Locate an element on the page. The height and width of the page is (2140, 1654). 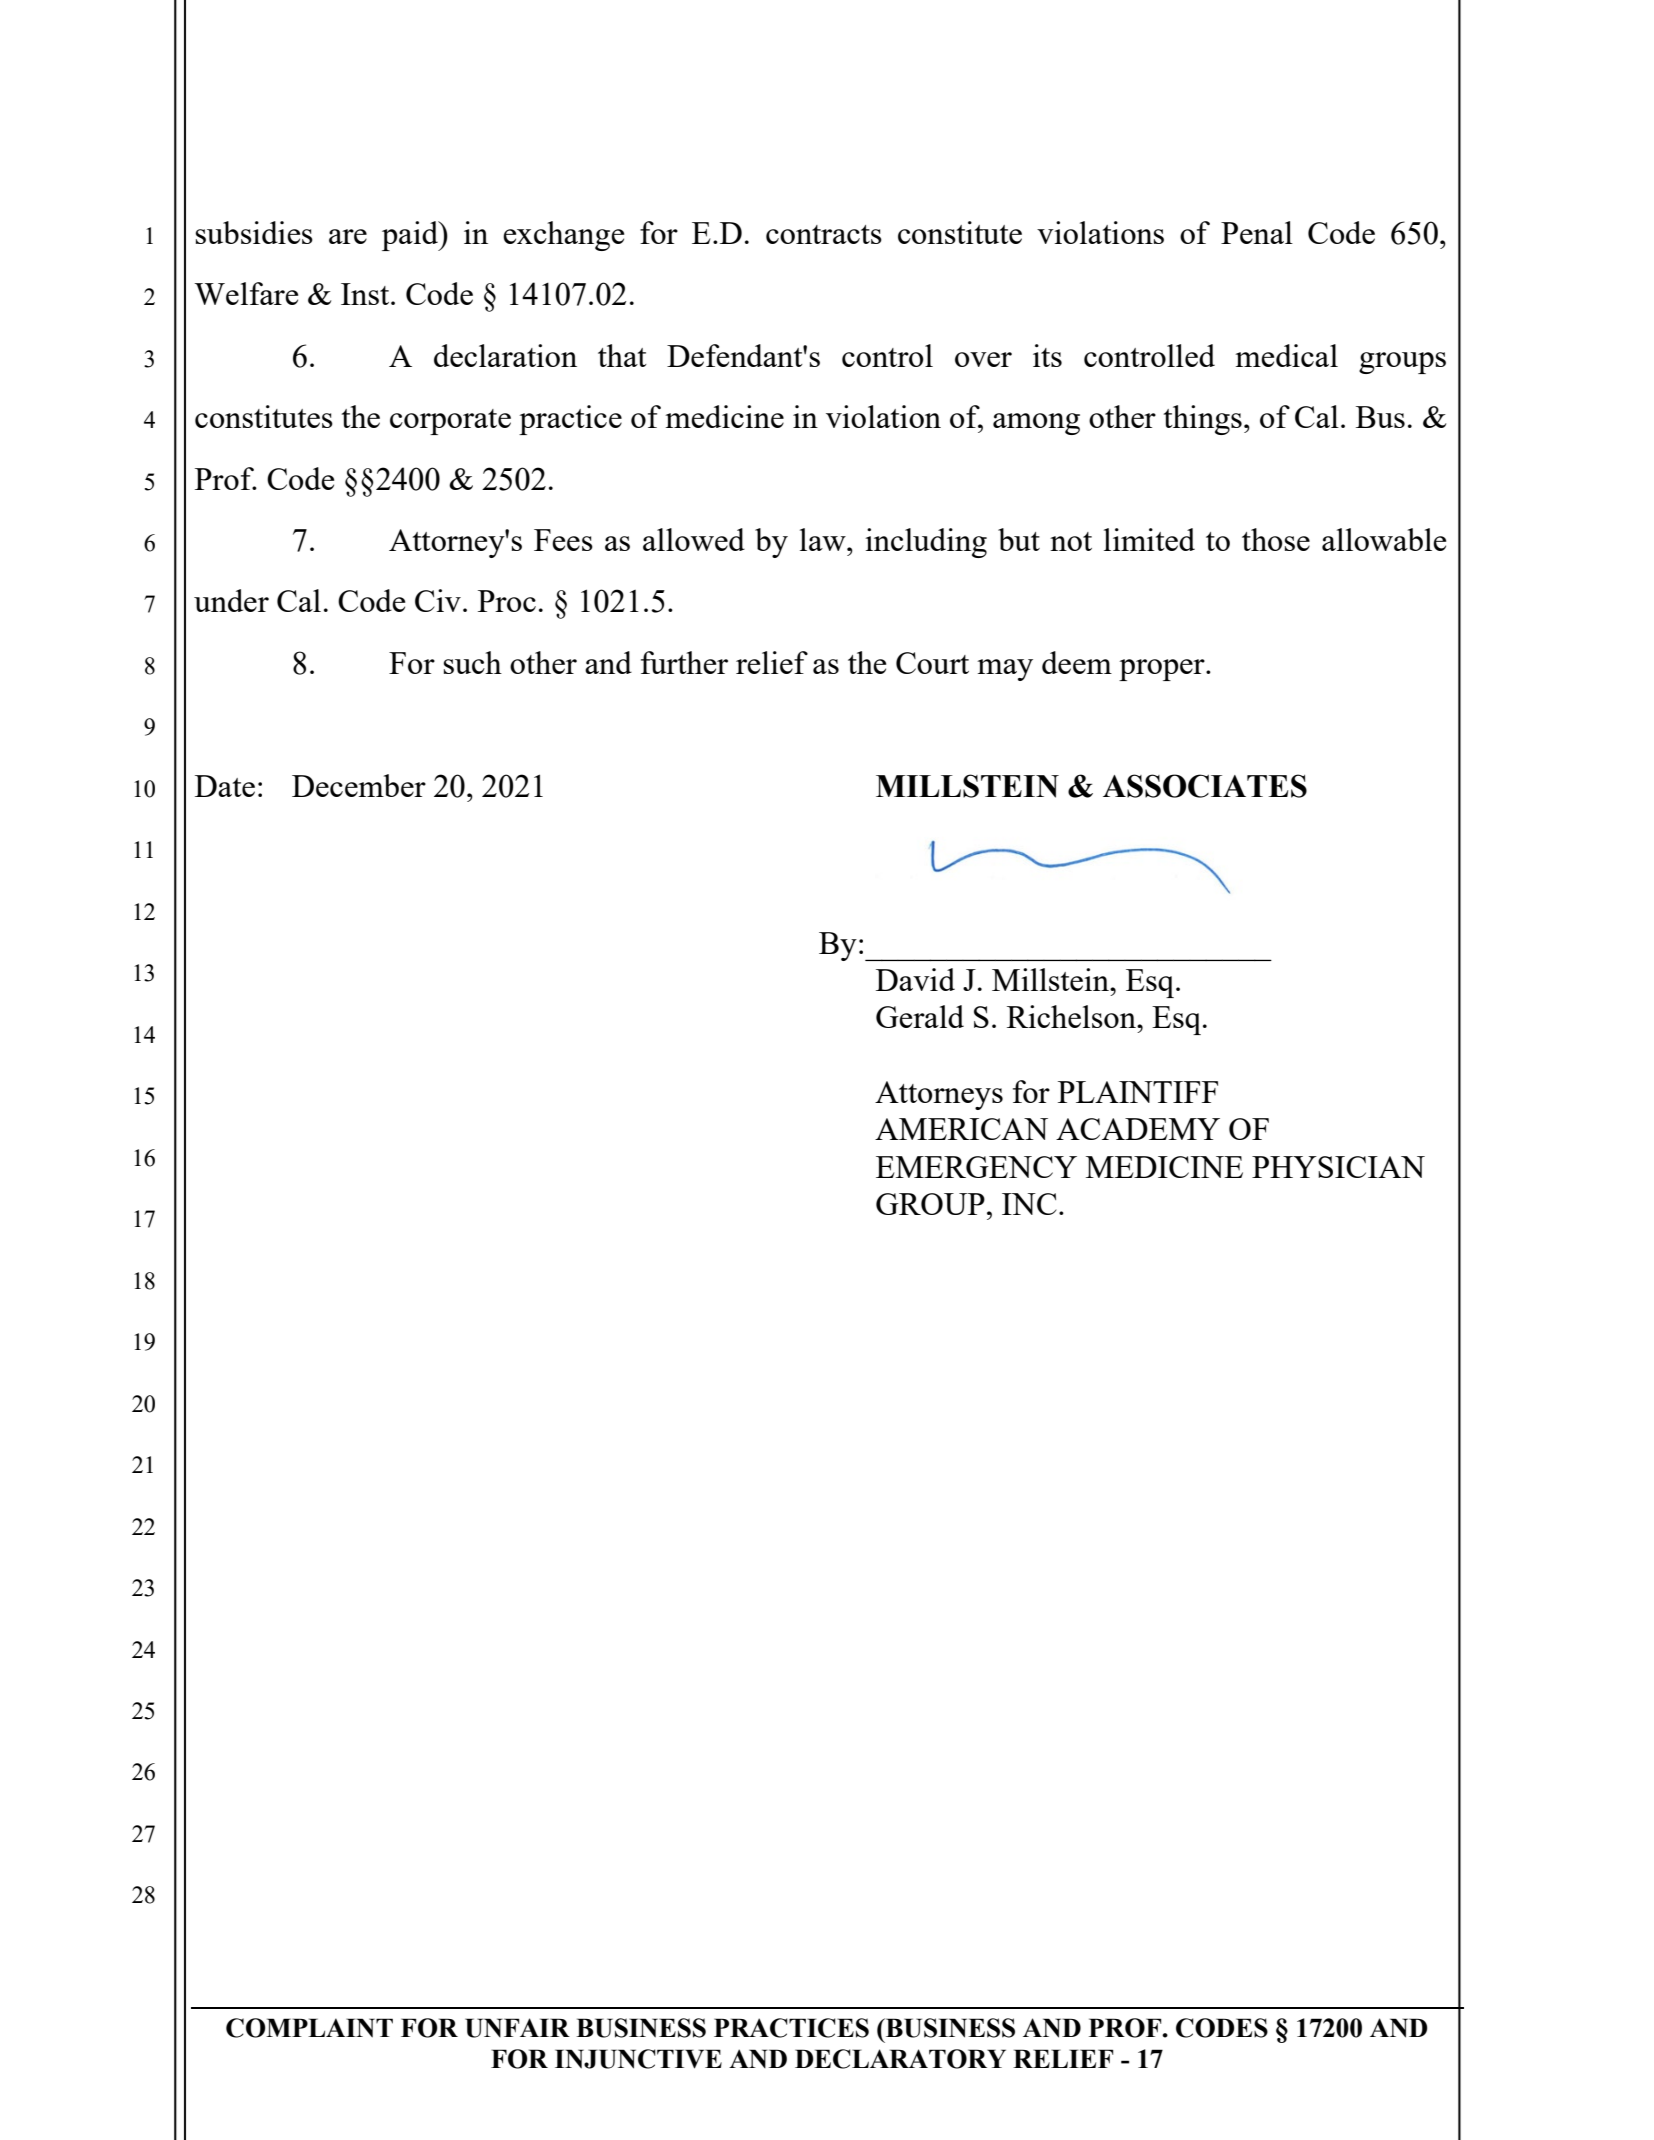
COMPLAINT is located at coordinates (309, 2028).
